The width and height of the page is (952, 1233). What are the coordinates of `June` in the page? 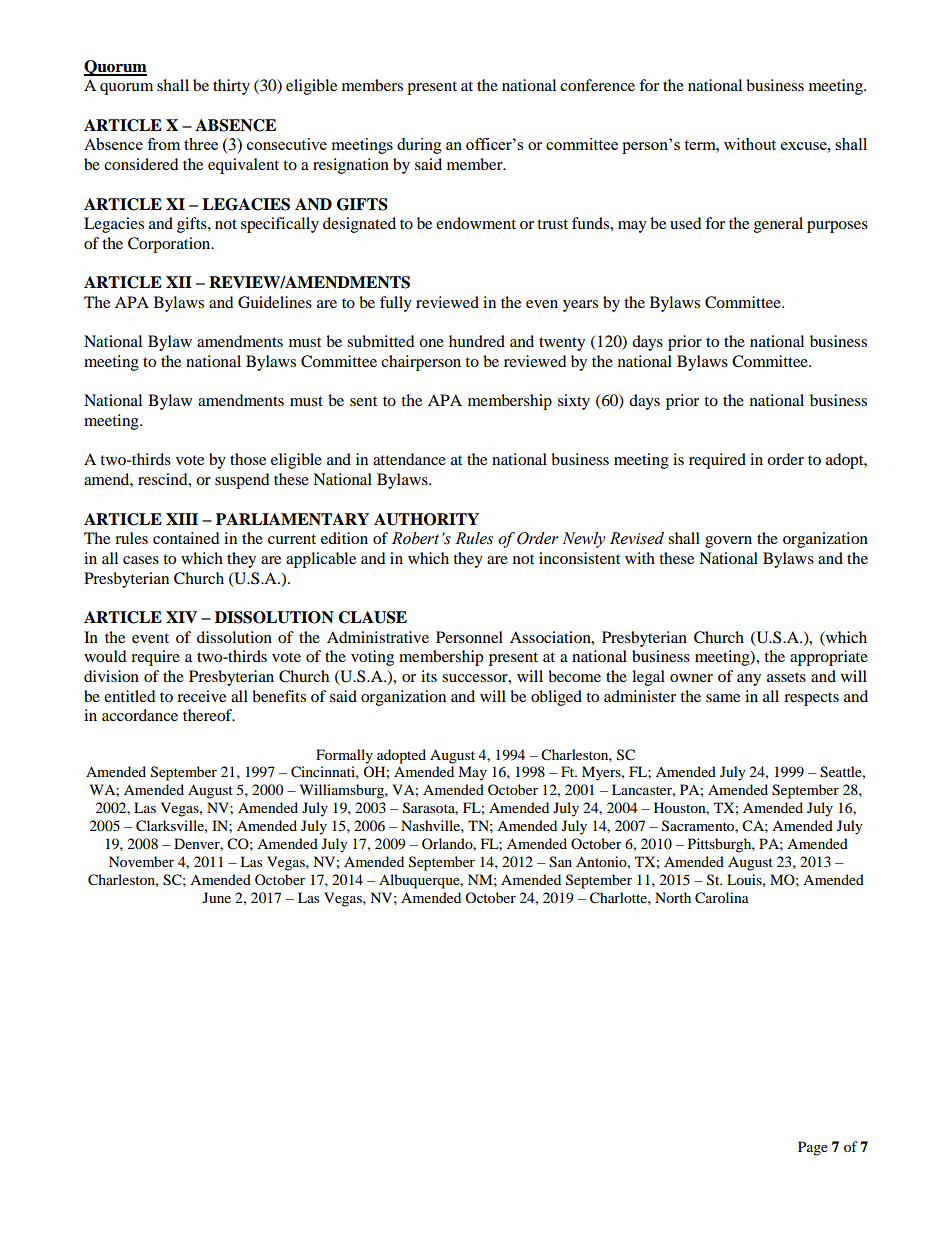 It's located at (217, 897).
